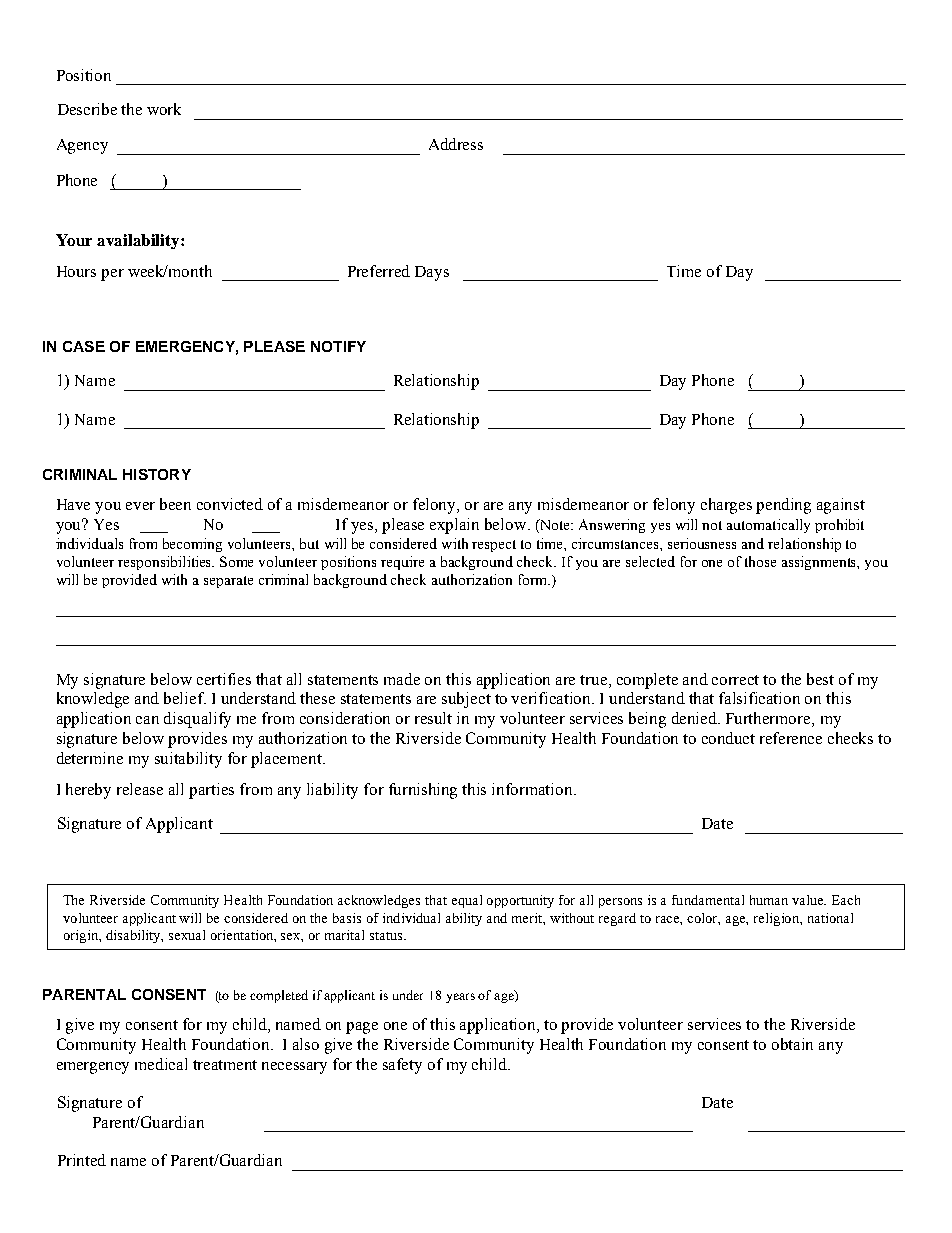 The image size is (952, 1233). I want to click on obtain, so click(792, 1044).
